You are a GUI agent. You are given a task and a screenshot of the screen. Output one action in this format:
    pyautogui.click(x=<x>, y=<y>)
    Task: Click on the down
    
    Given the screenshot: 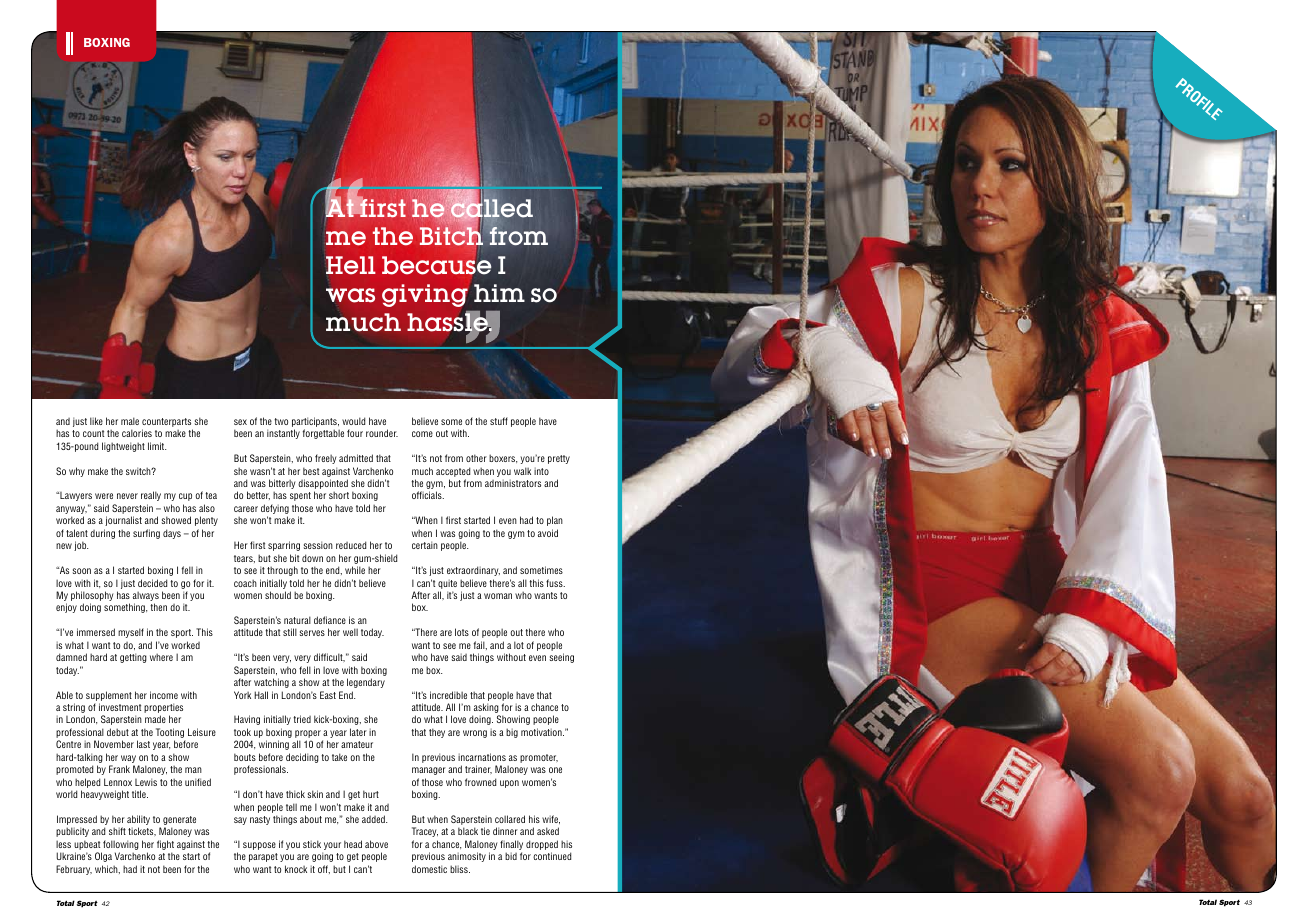 What is the action you would take?
    pyautogui.click(x=312, y=558)
